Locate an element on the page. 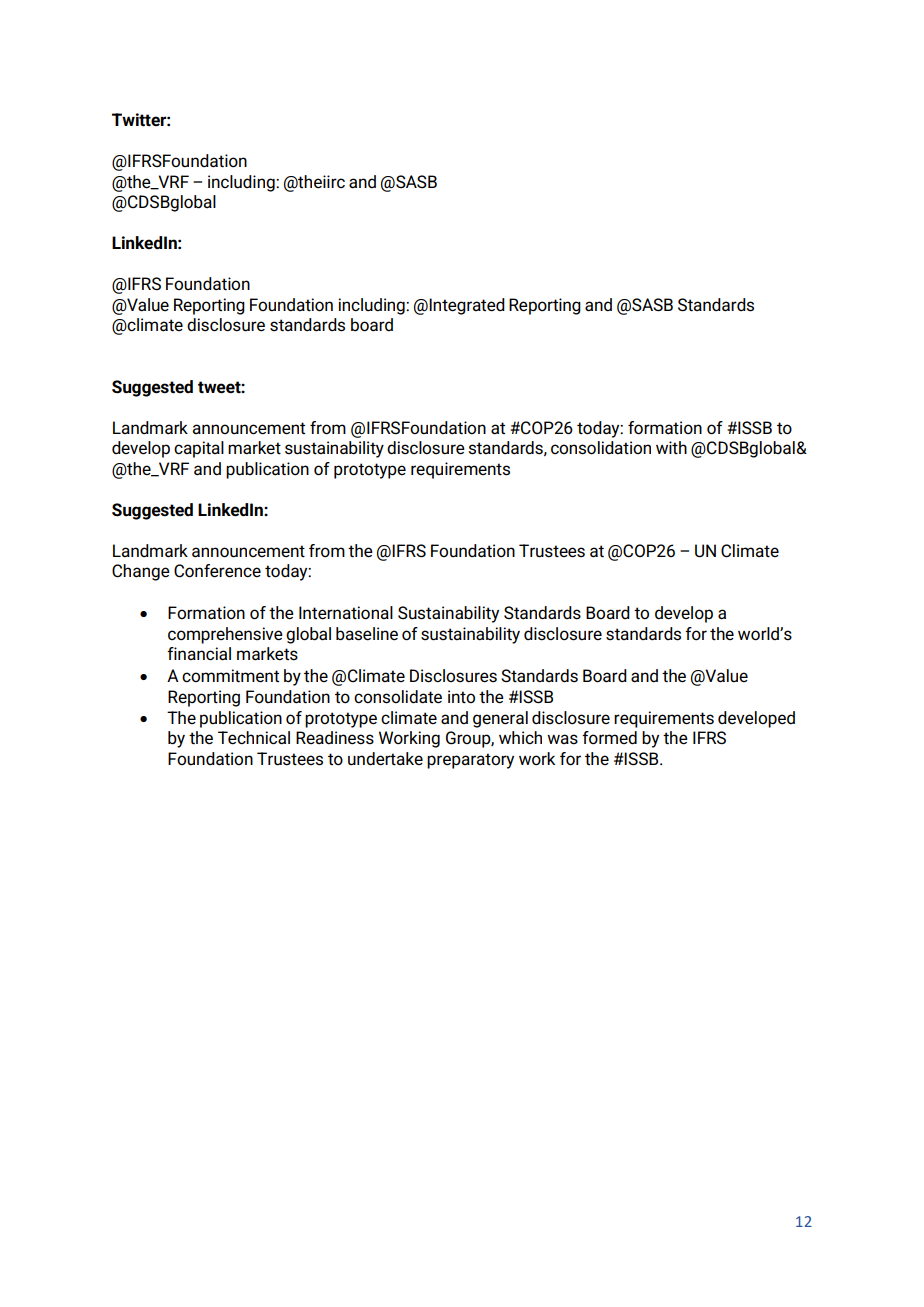 The width and height of the image is (924, 1307). comprehensive is located at coordinates (225, 635).
